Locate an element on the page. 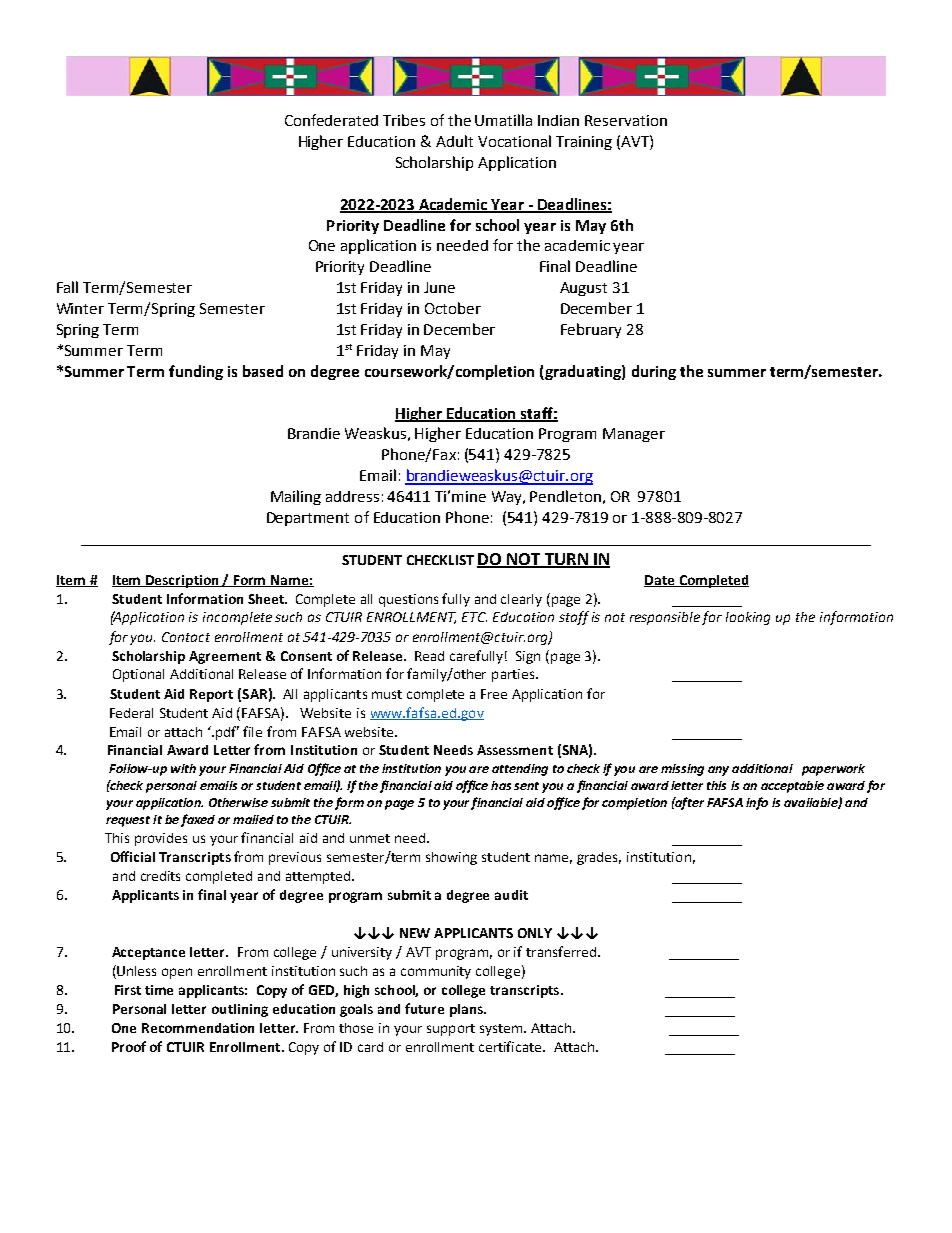 The height and width of the document is (1233, 952). acceptable is located at coordinates (792, 787).
